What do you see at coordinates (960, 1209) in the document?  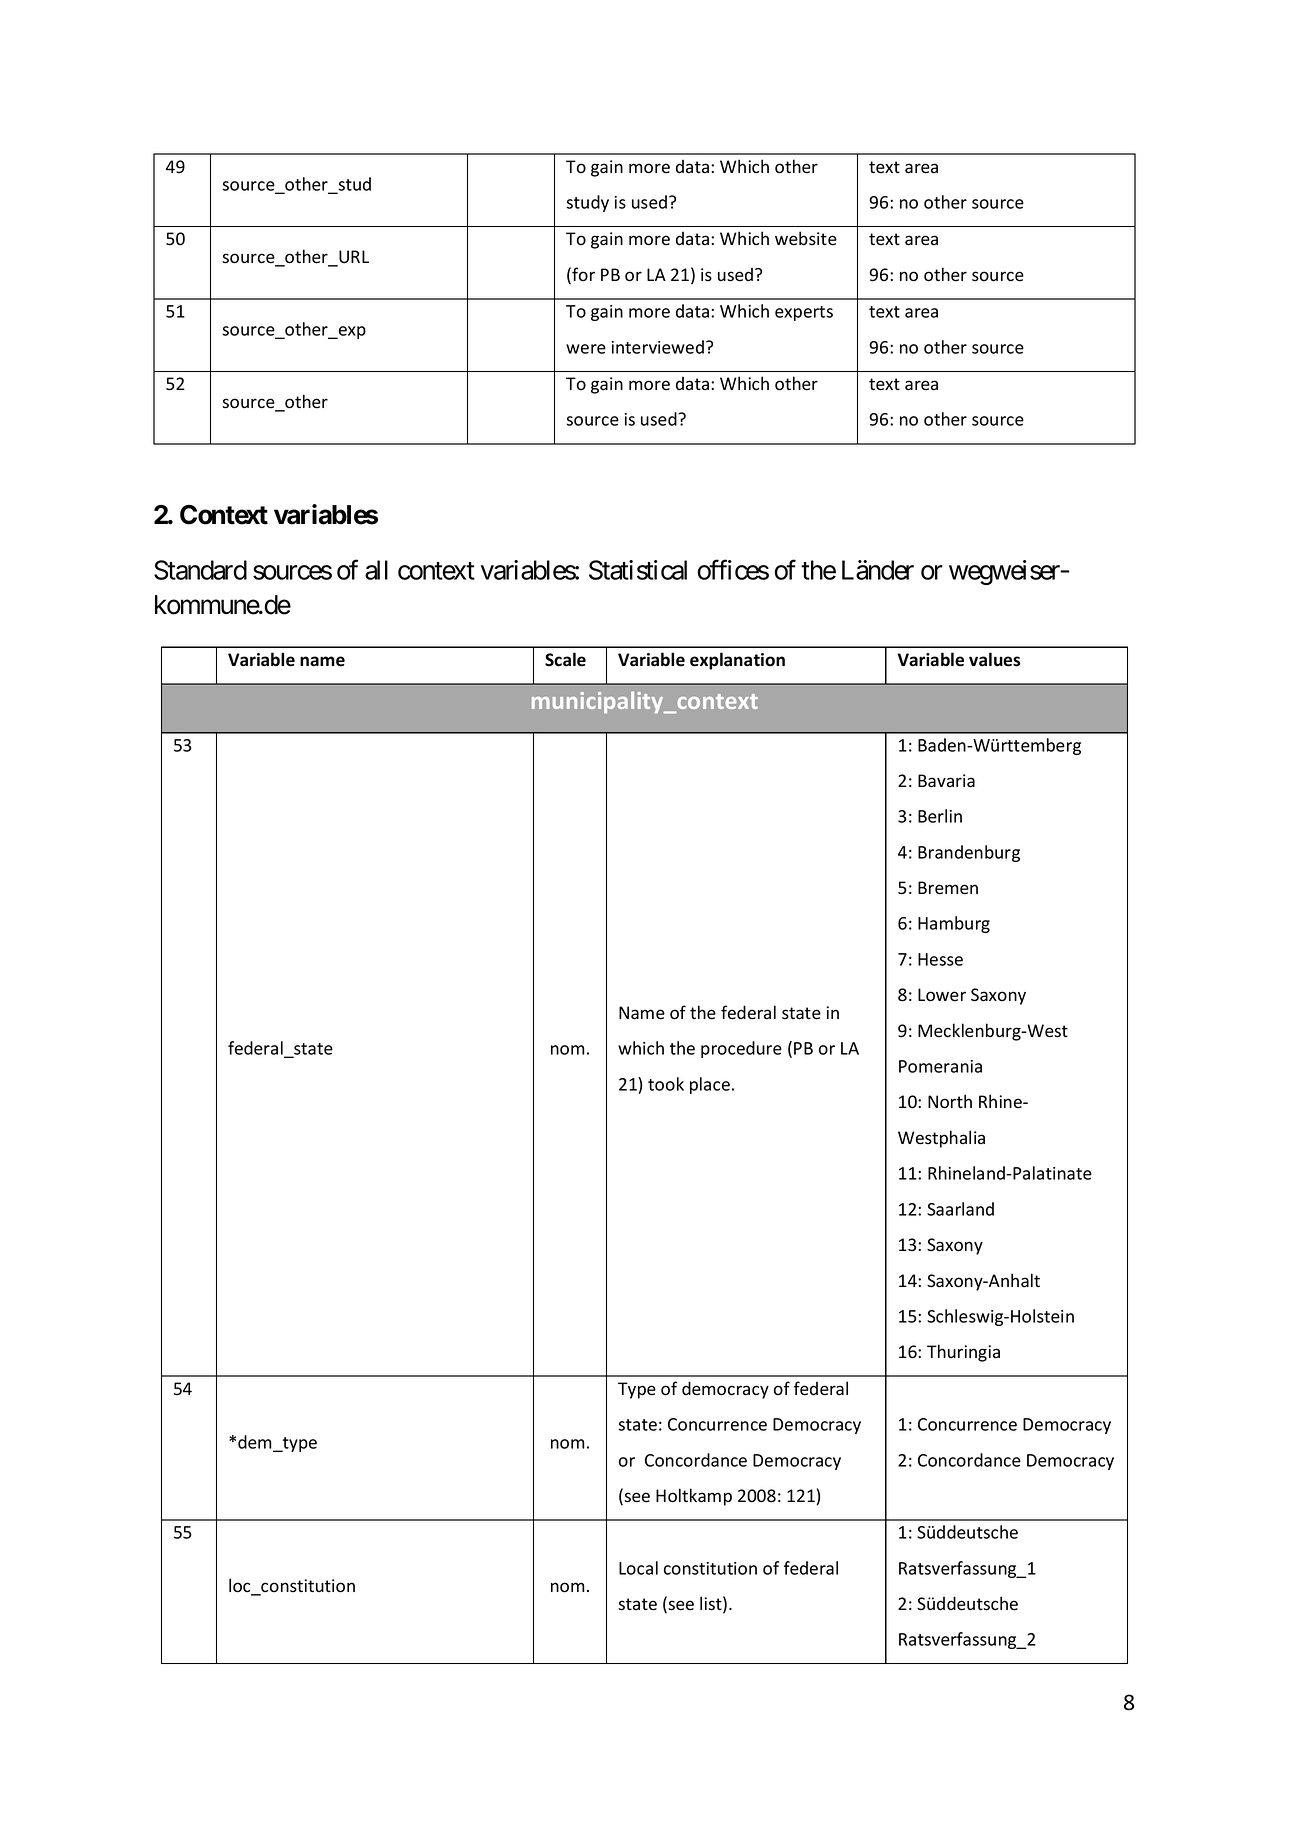 I see `Saarland` at bounding box center [960, 1209].
